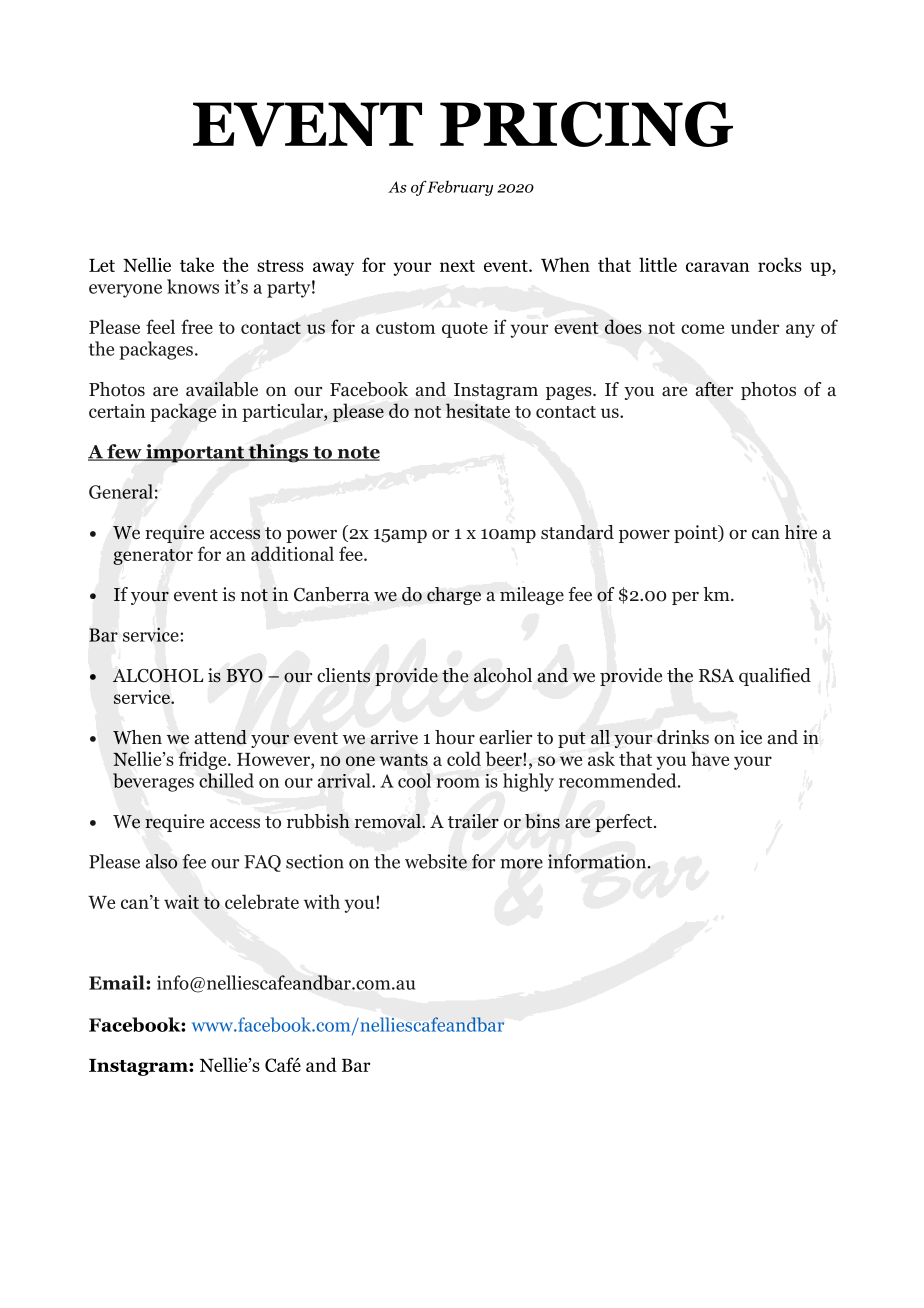 This page has width=924, height=1308. I want to click on also, so click(161, 861).
